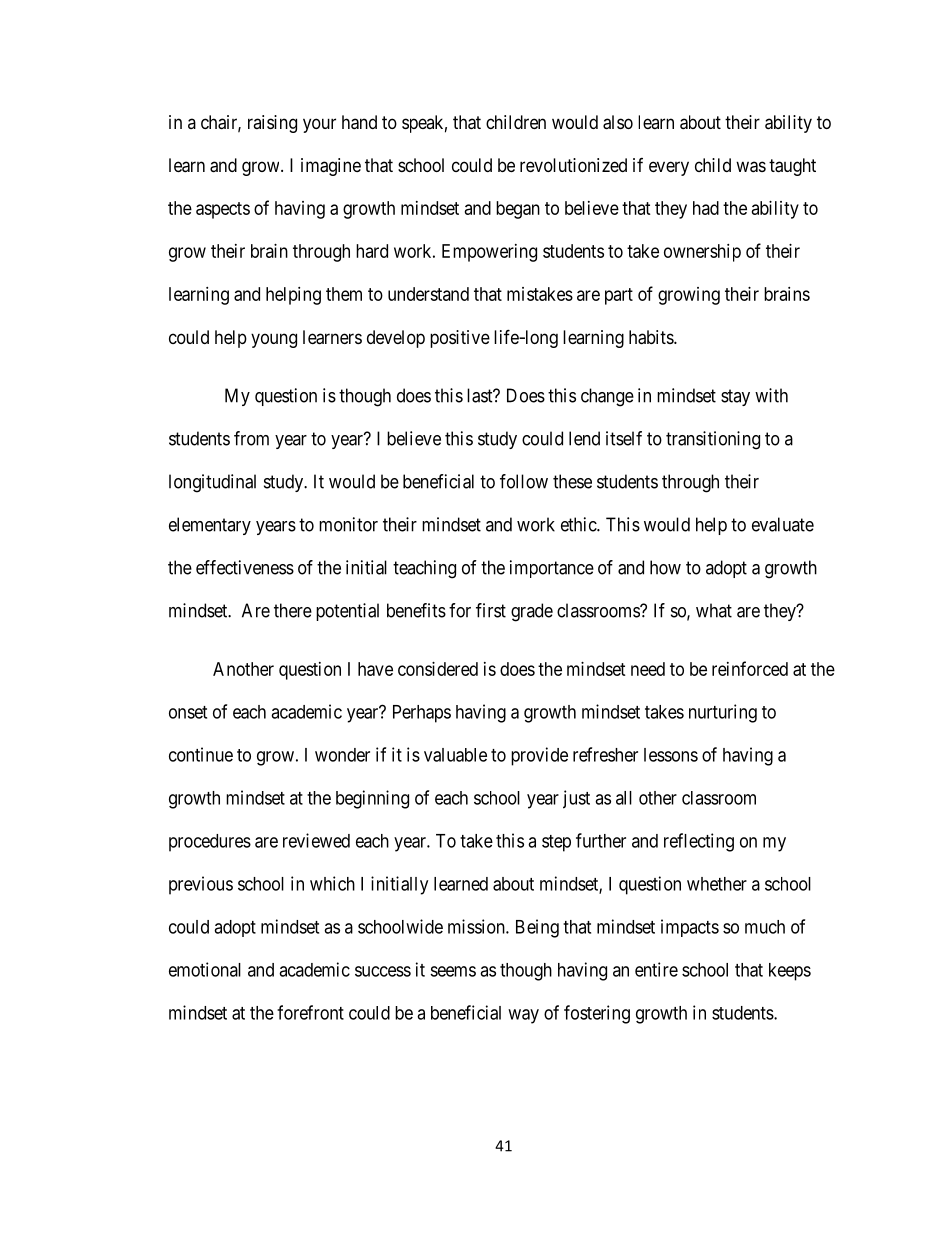 The height and width of the screenshot is (1233, 952). Describe the element at coordinates (713, 440) in the screenshot. I see `transitioning` at that location.
